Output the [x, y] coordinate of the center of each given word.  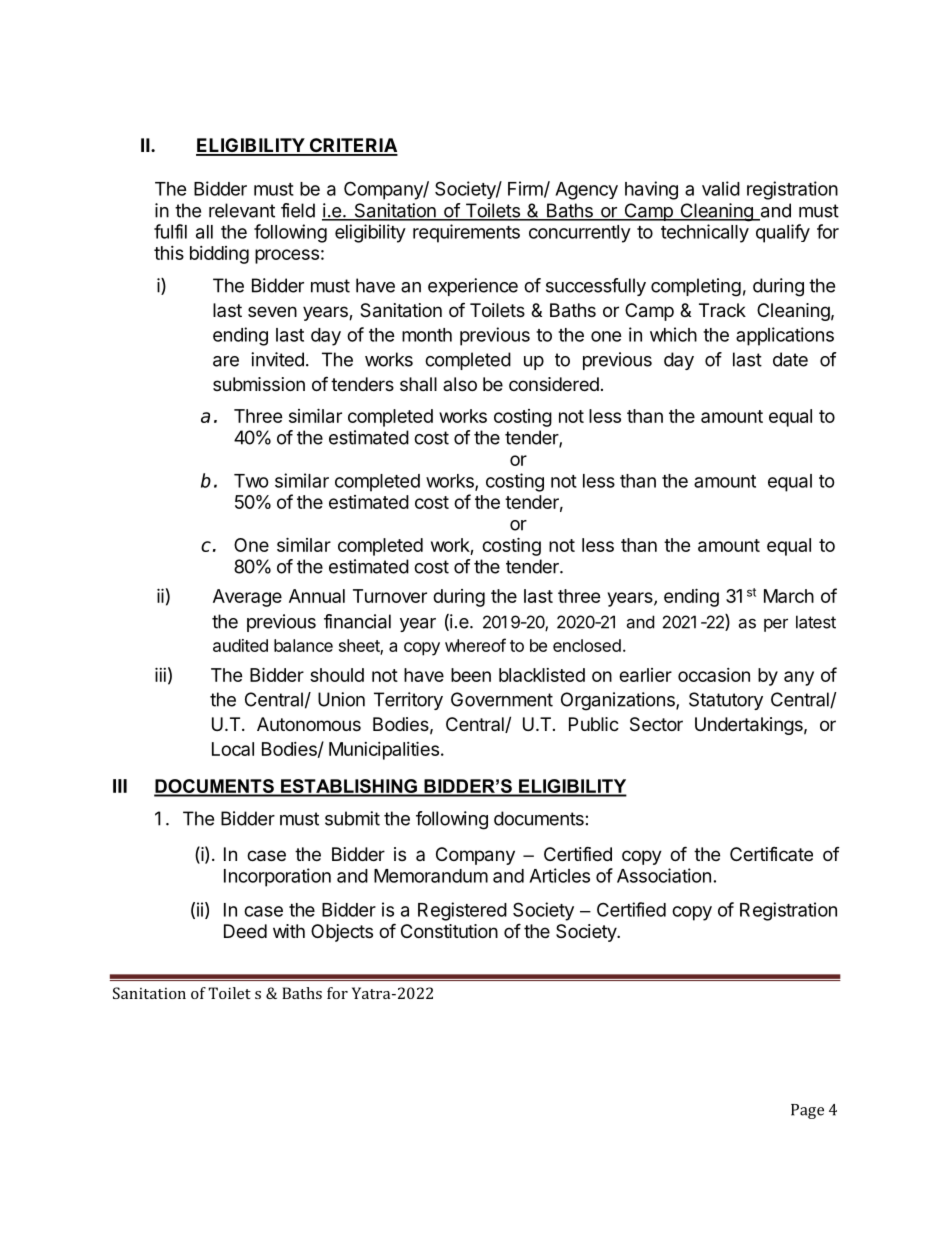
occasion [714, 675]
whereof [475, 645]
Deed [245, 931]
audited [240, 645]
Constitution [449, 931]
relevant [242, 210]
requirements [466, 233]
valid [721, 188]
